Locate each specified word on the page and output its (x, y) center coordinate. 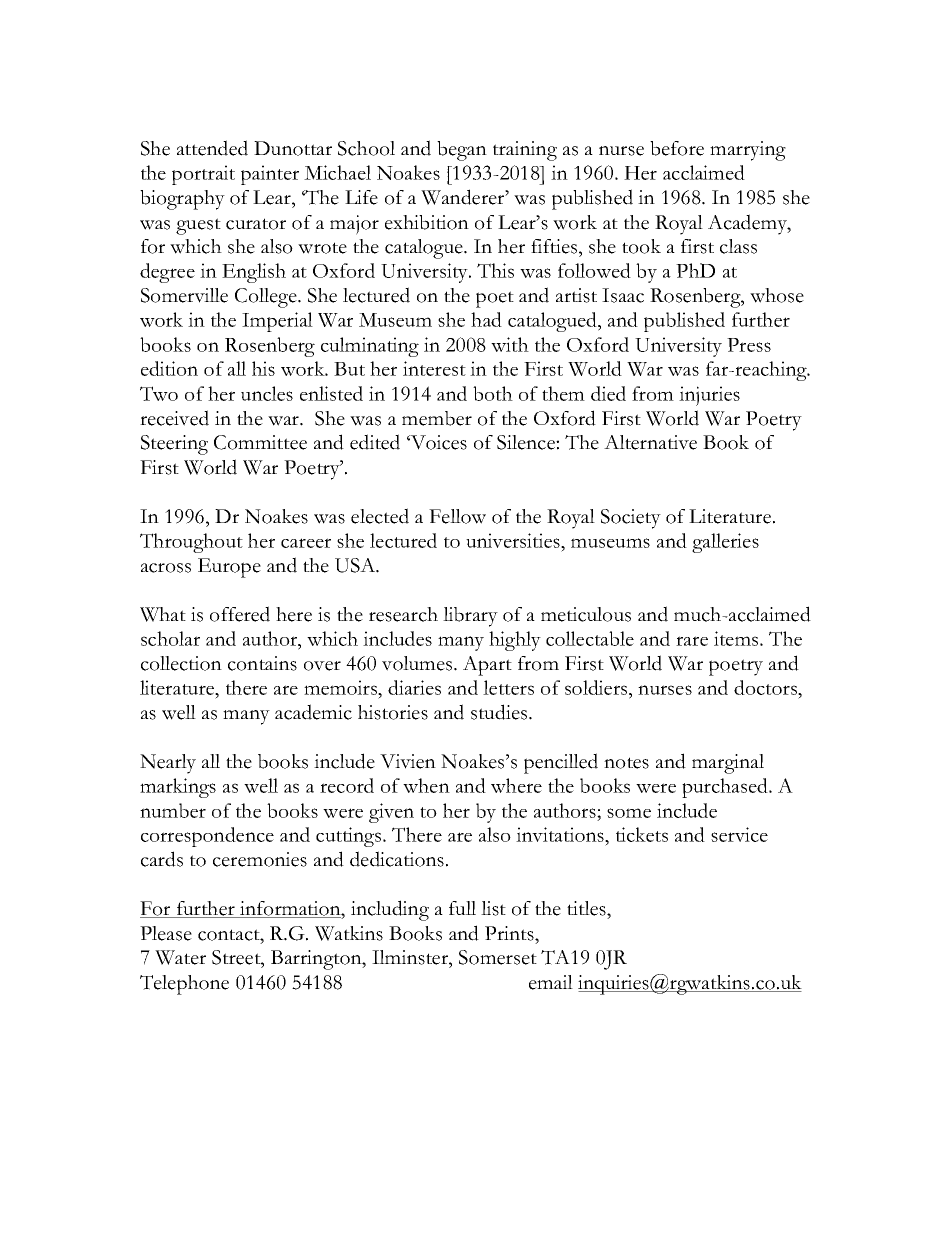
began (462, 151)
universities (514, 540)
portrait (203, 175)
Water (180, 957)
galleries (725, 543)
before (677, 148)
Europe (229, 568)
